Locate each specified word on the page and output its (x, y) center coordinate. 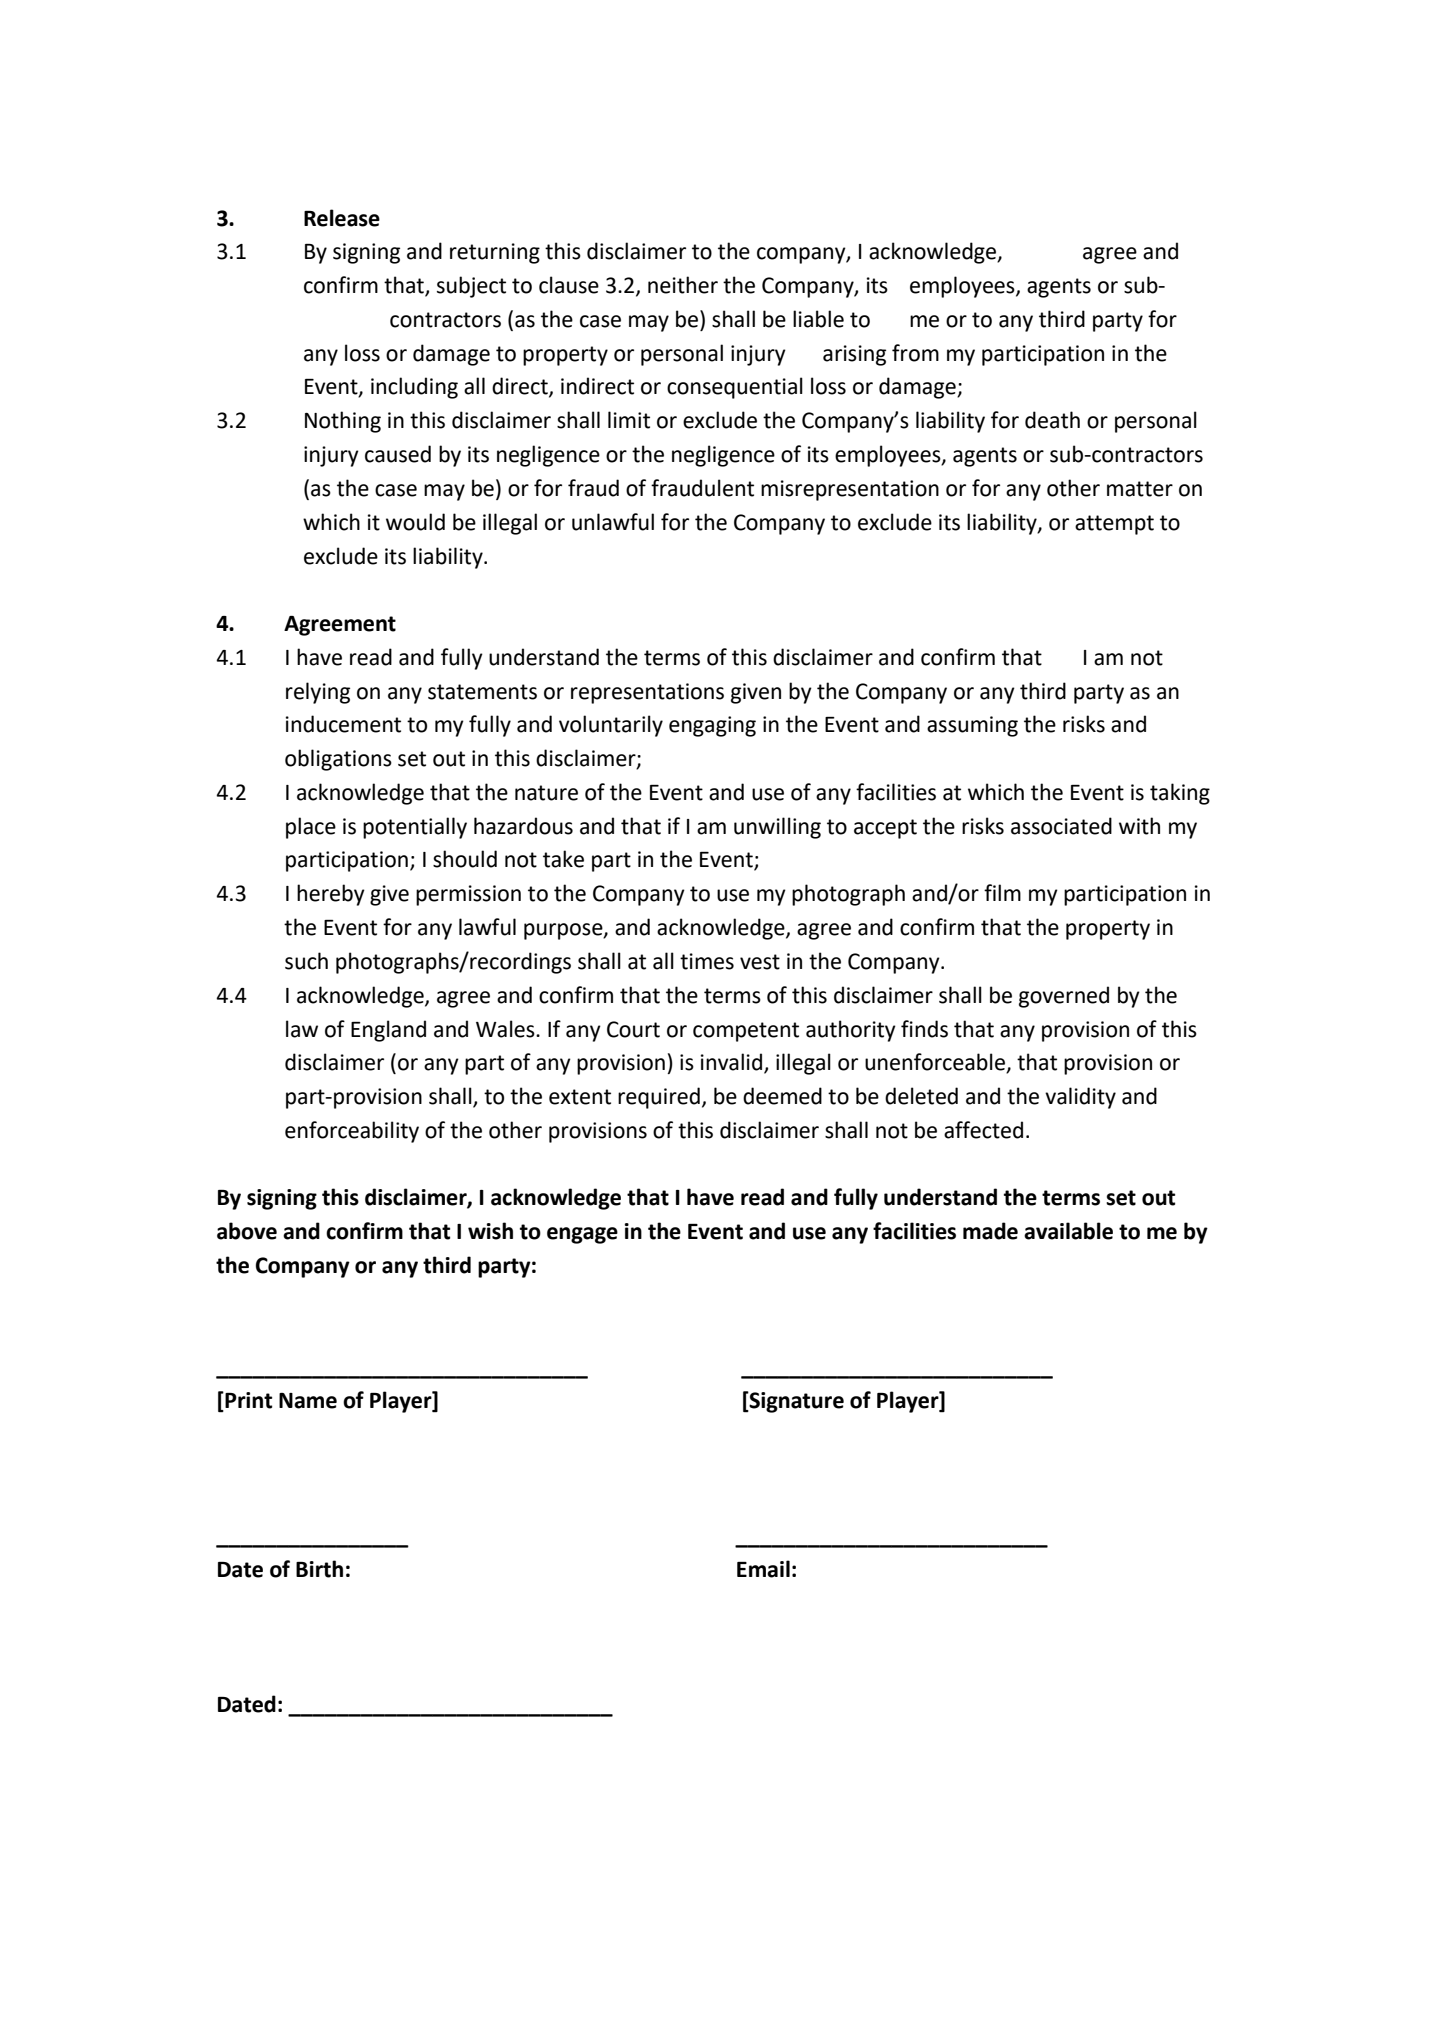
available (1068, 1231)
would (415, 522)
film (1002, 892)
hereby (331, 895)
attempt (1114, 525)
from (915, 353)
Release (342, 218)
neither (683, 285)
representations (647, 693)
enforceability (352, 1132)
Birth (319, 1569)
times (707, 961)
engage (582, 1235)
